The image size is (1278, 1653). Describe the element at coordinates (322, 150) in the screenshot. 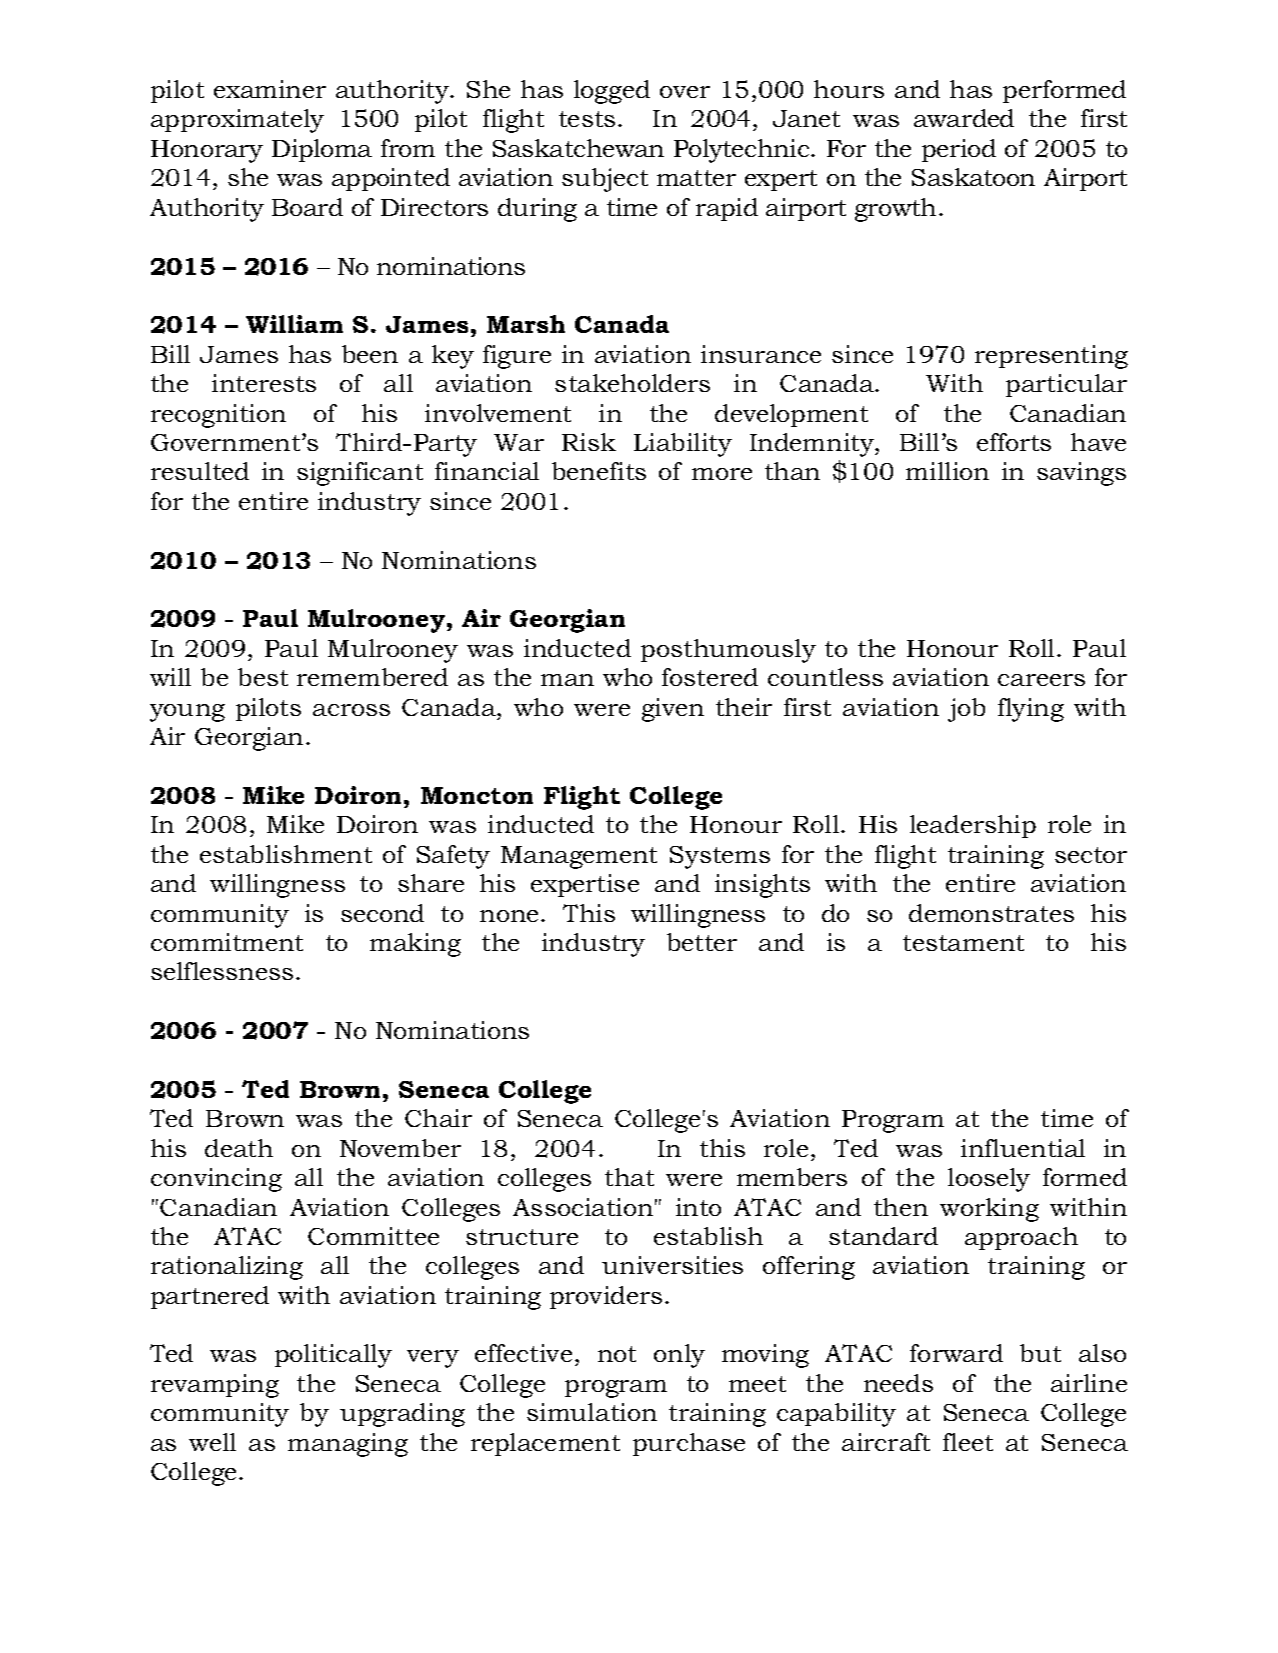

I see `Diploma` at that location.
